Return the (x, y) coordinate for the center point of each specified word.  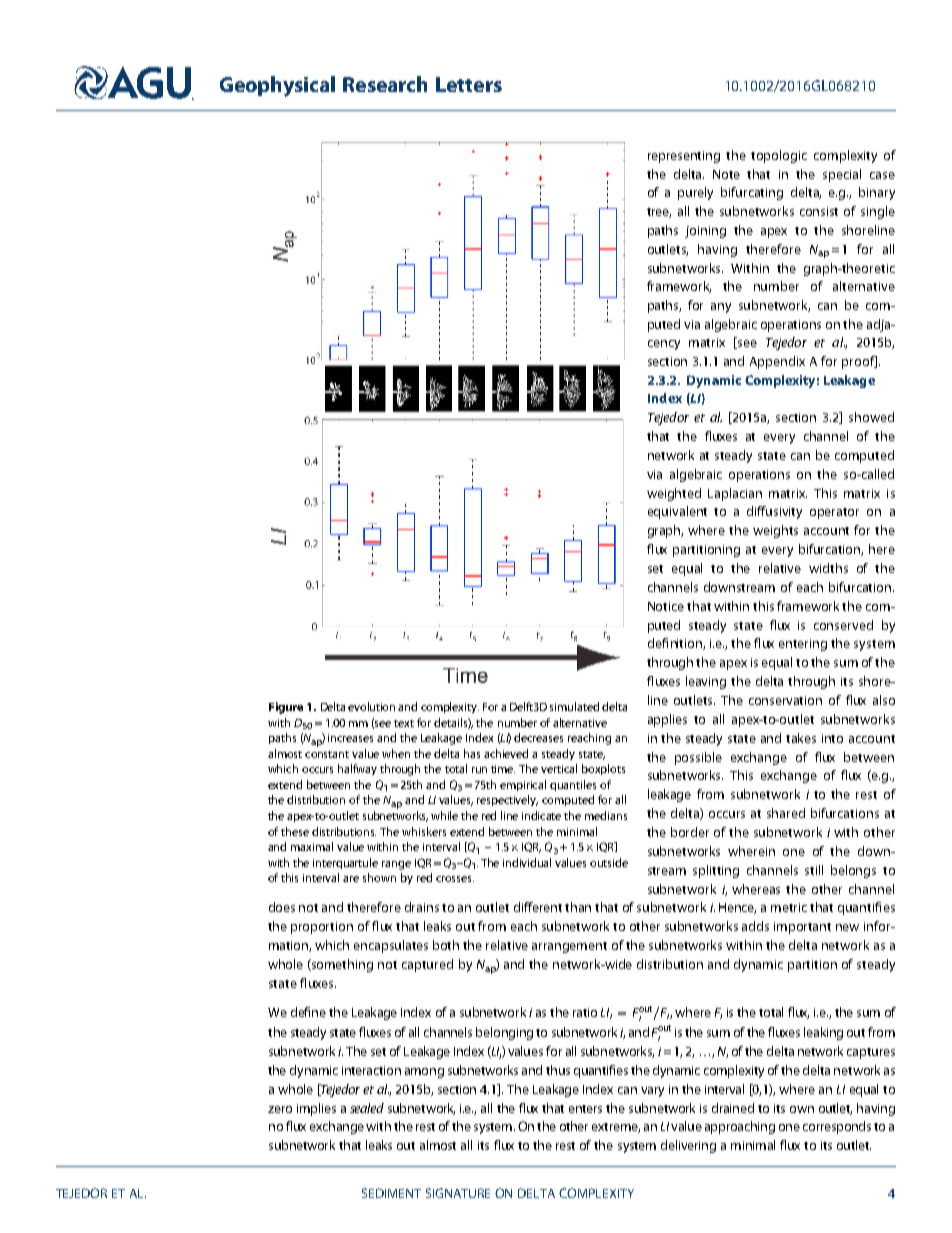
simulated (574, 706)
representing (684, 157)
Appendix (777, 362)
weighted (674, 494)
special (842, 175)
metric (789, 907)
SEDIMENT (391, 1193)
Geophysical (277, 86)
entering (803, 645)
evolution (371, 706)
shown (379, 877)
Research (385, 84)
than (578, 907)
